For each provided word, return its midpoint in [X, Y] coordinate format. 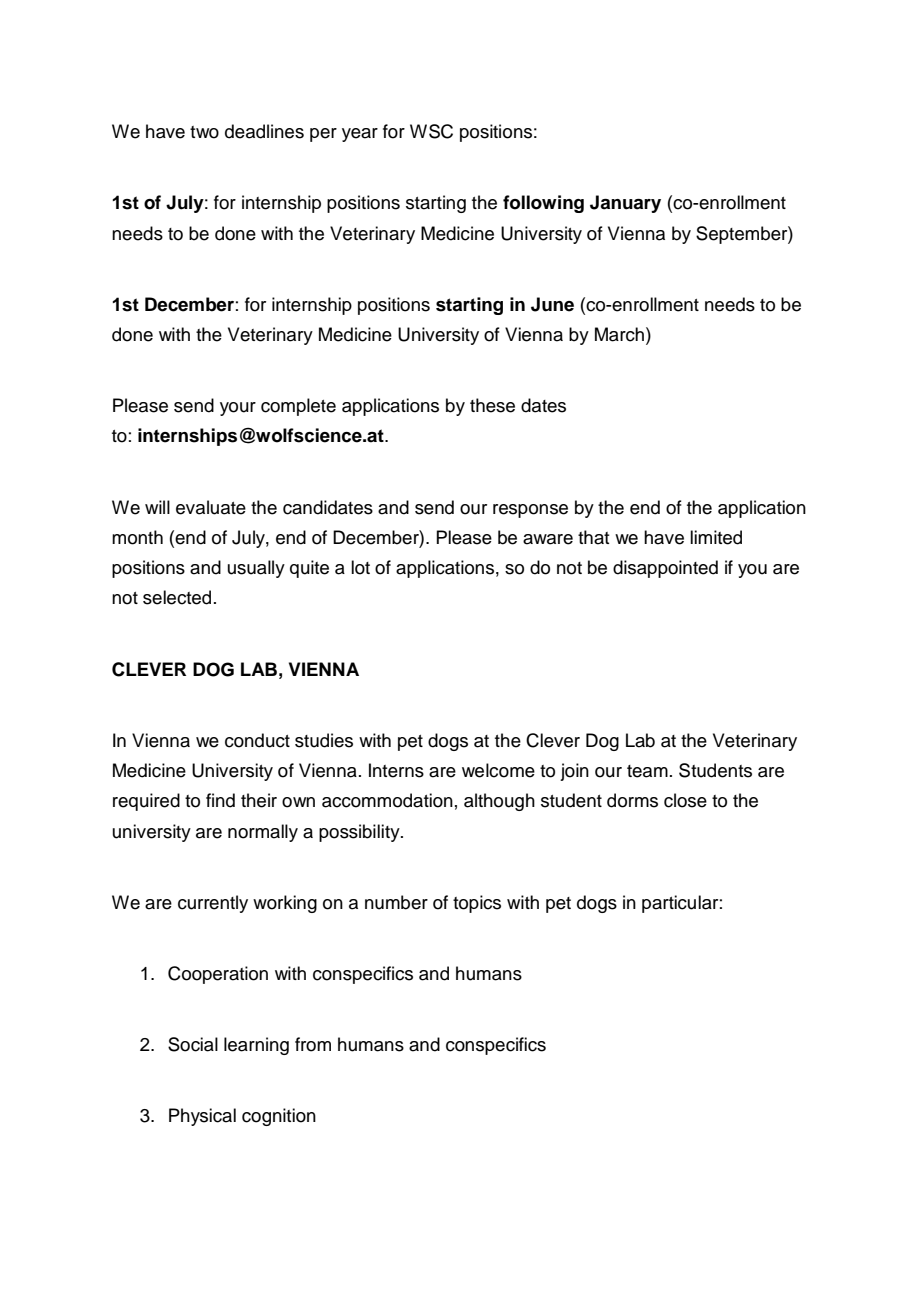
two [204, 132]
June [552, 304]
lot [360, 567]
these [492, 405]
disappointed [665, 569]
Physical [202, 1117]
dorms [632, 800]
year [360, 135]
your [238, 409]
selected [177, 597]
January [625, 204]
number [396, 902]
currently [213, 904]
